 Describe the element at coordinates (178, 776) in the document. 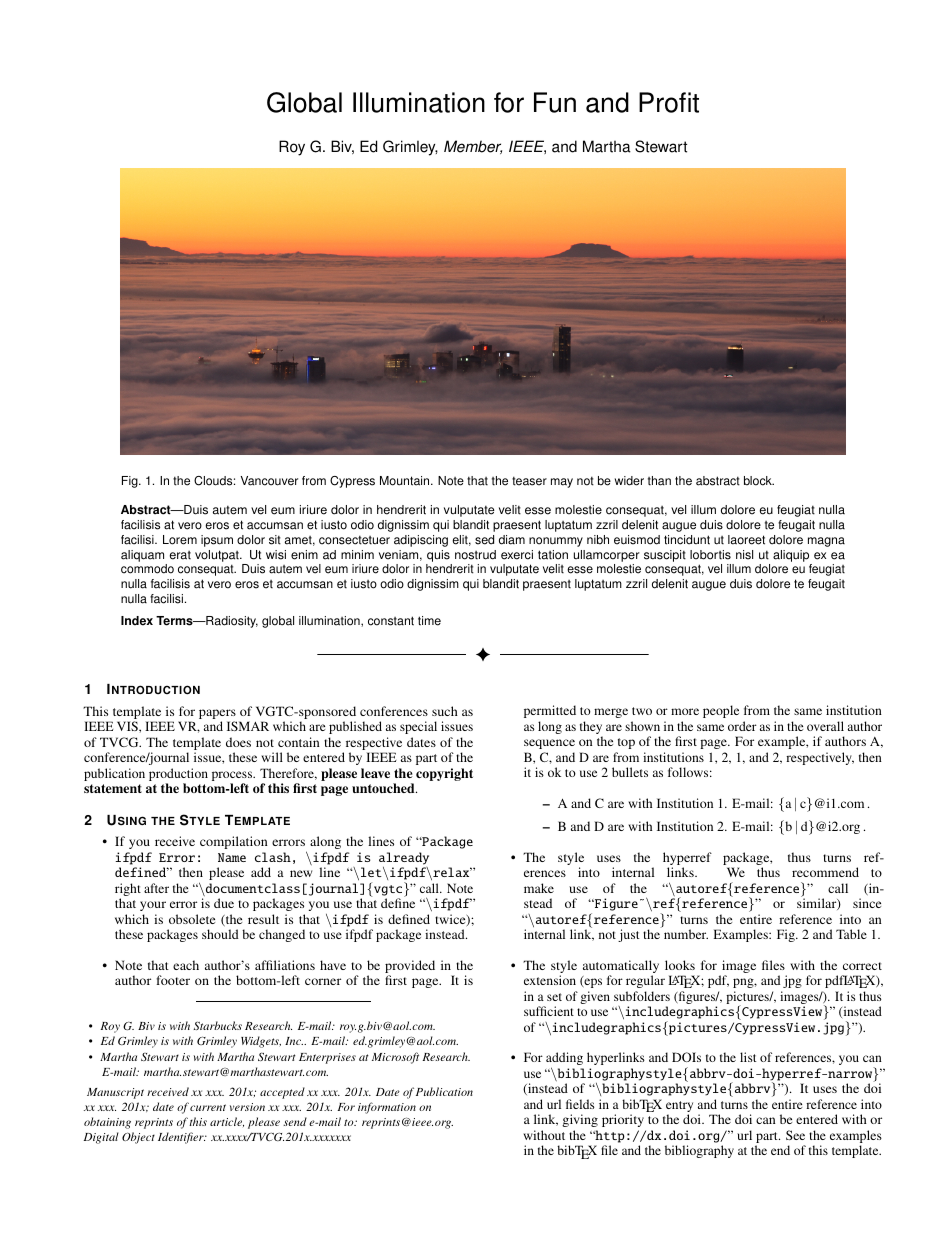

I see `production` at that location.
